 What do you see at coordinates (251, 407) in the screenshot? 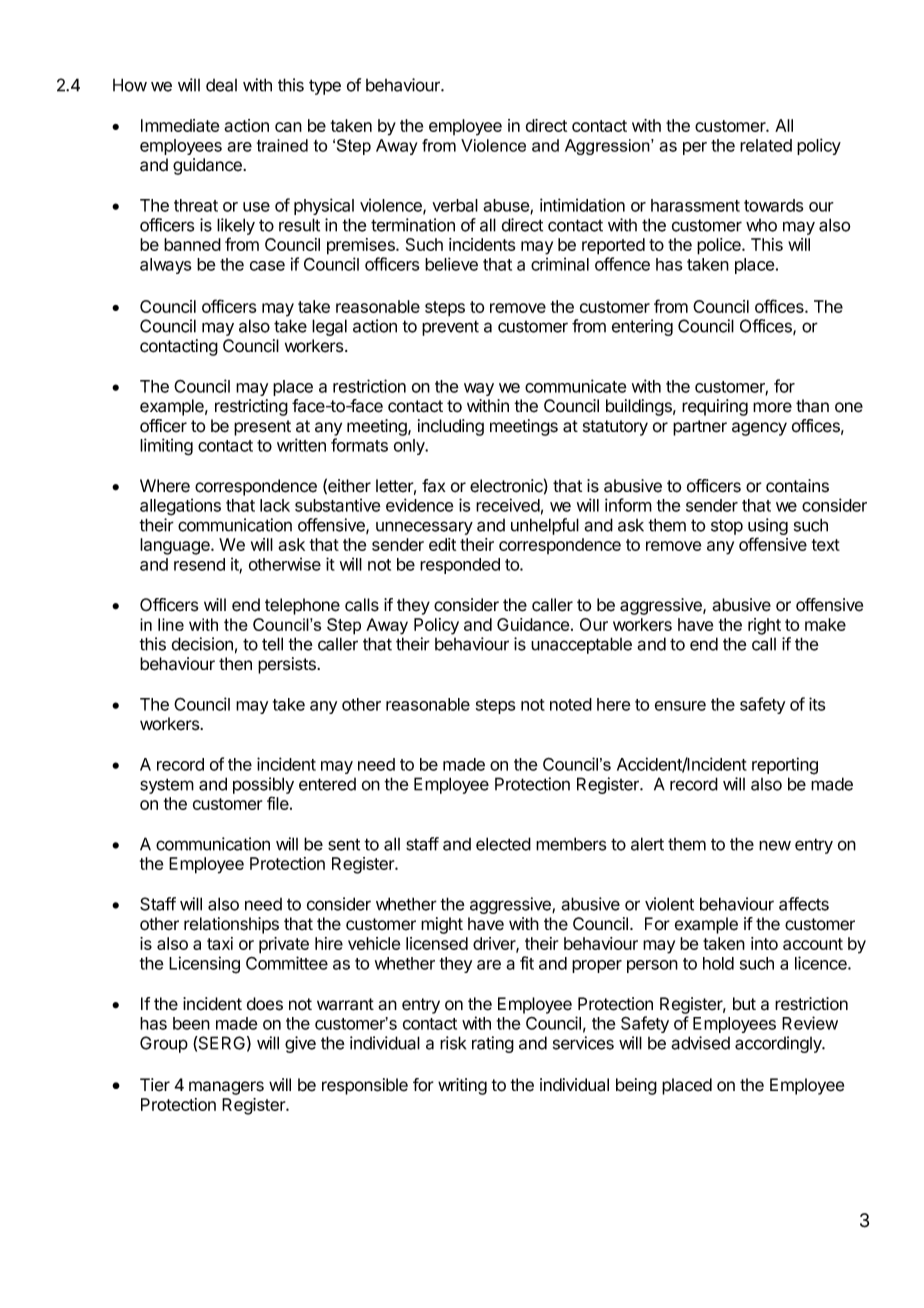
I see `restricting` at bounding box center [251, 407].
